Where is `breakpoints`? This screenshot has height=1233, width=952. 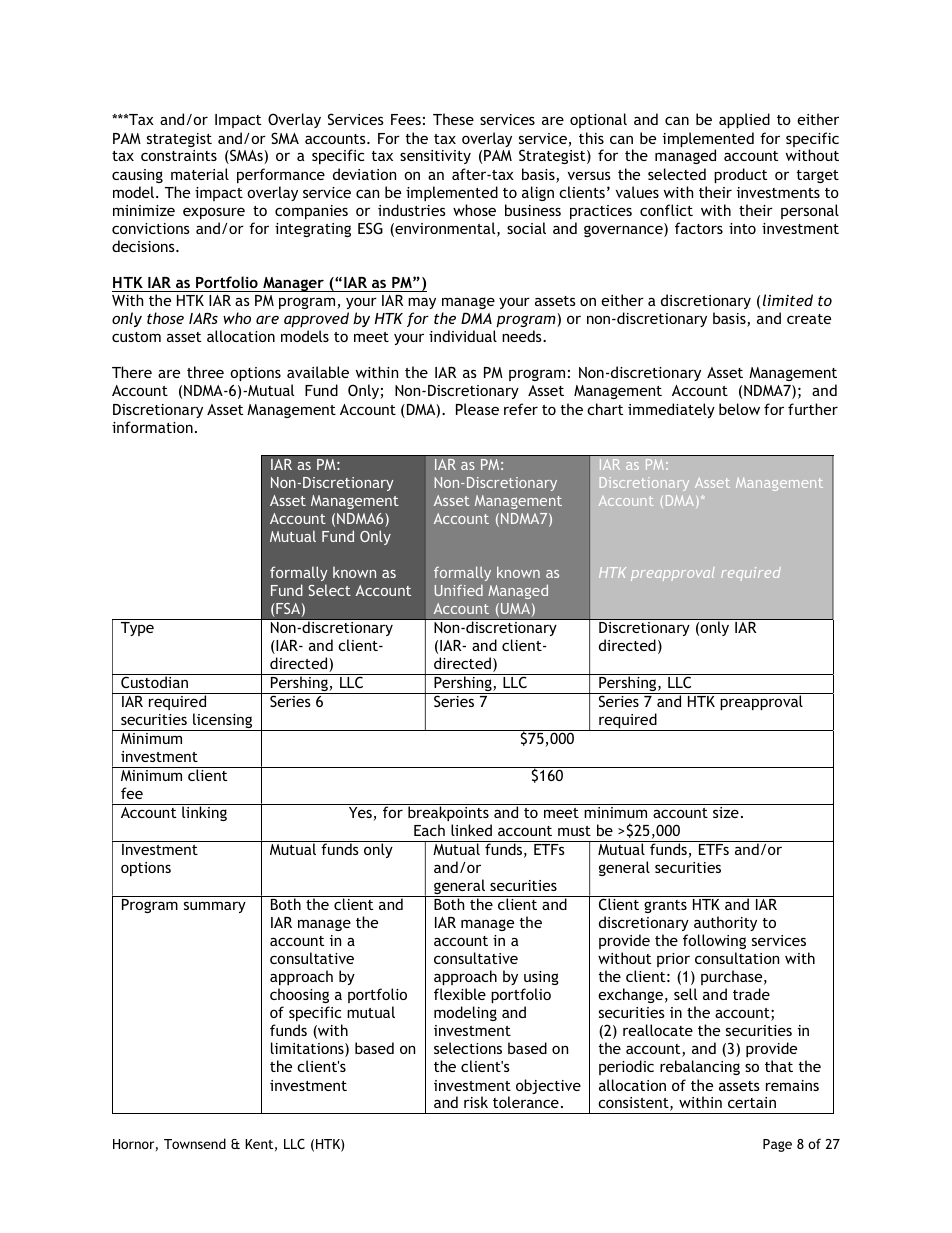
breakpoints is located at coordinates (448, 812).
